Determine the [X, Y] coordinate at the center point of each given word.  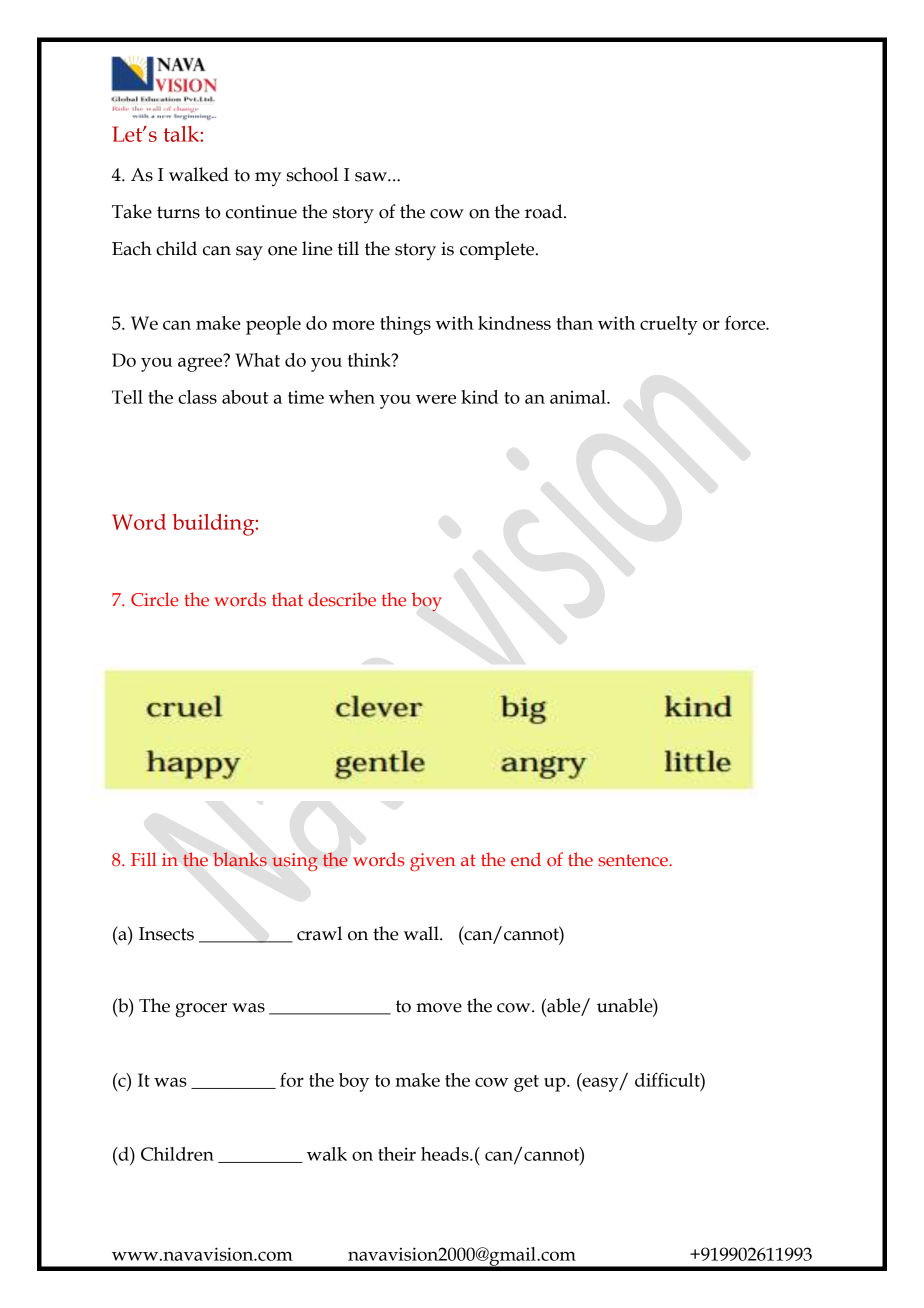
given [433, 862]
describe [342, 599]
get [526, 1083]
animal [579, 397]
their [397, 1154]
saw [372, 177]
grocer [201, 1010]
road [545, 211]
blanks [240, 859]
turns [178, 212]
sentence [634, 860]
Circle [155, 599]
